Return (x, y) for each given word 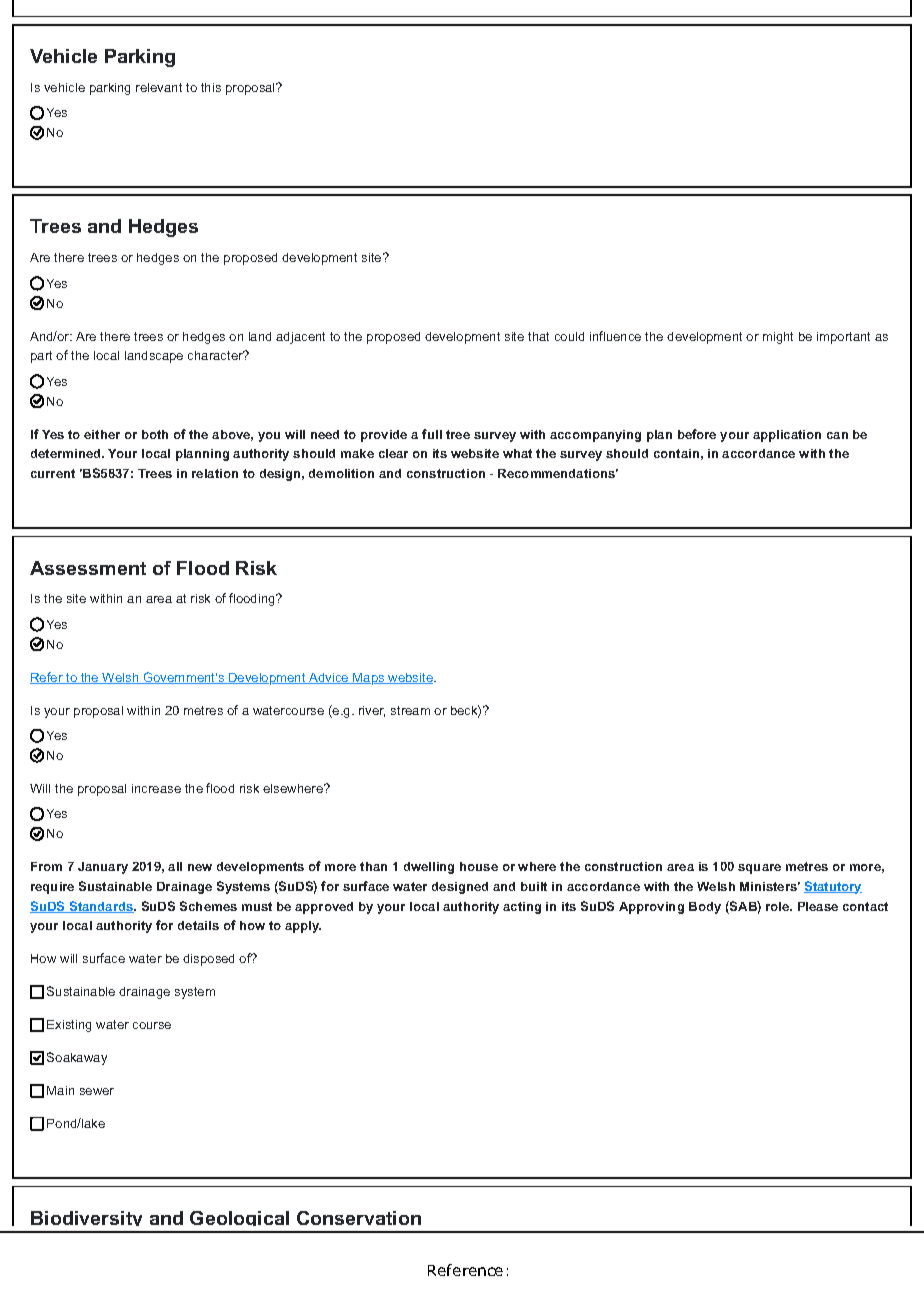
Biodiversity (87, 1221)
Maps (369, 679)
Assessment (88, 568)
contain (676, 453)
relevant (159, 87)
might (778, 338)
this (211, 87)
